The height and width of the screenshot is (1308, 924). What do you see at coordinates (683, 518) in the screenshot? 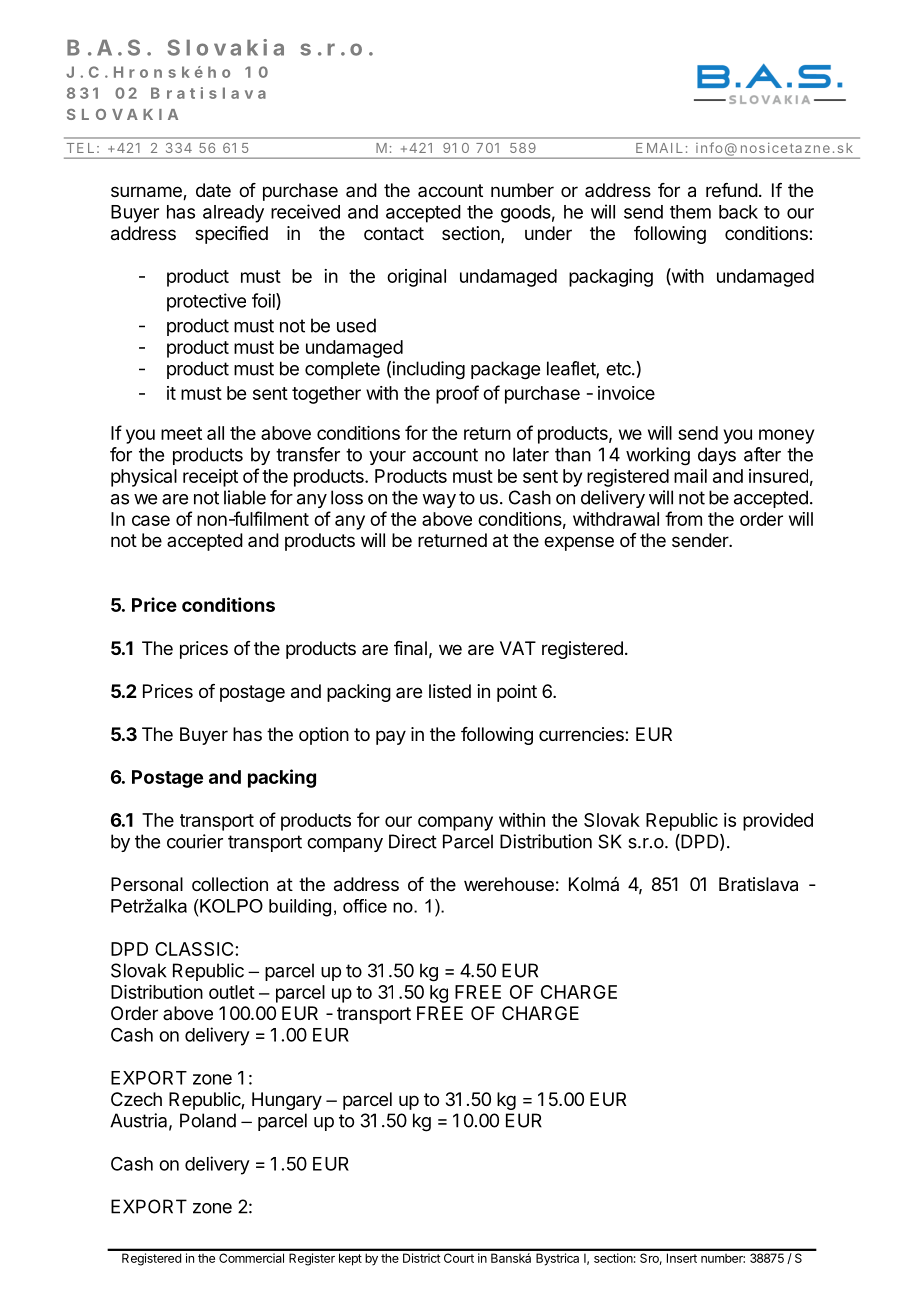
I see `from` at bounding box center [683, 518].
